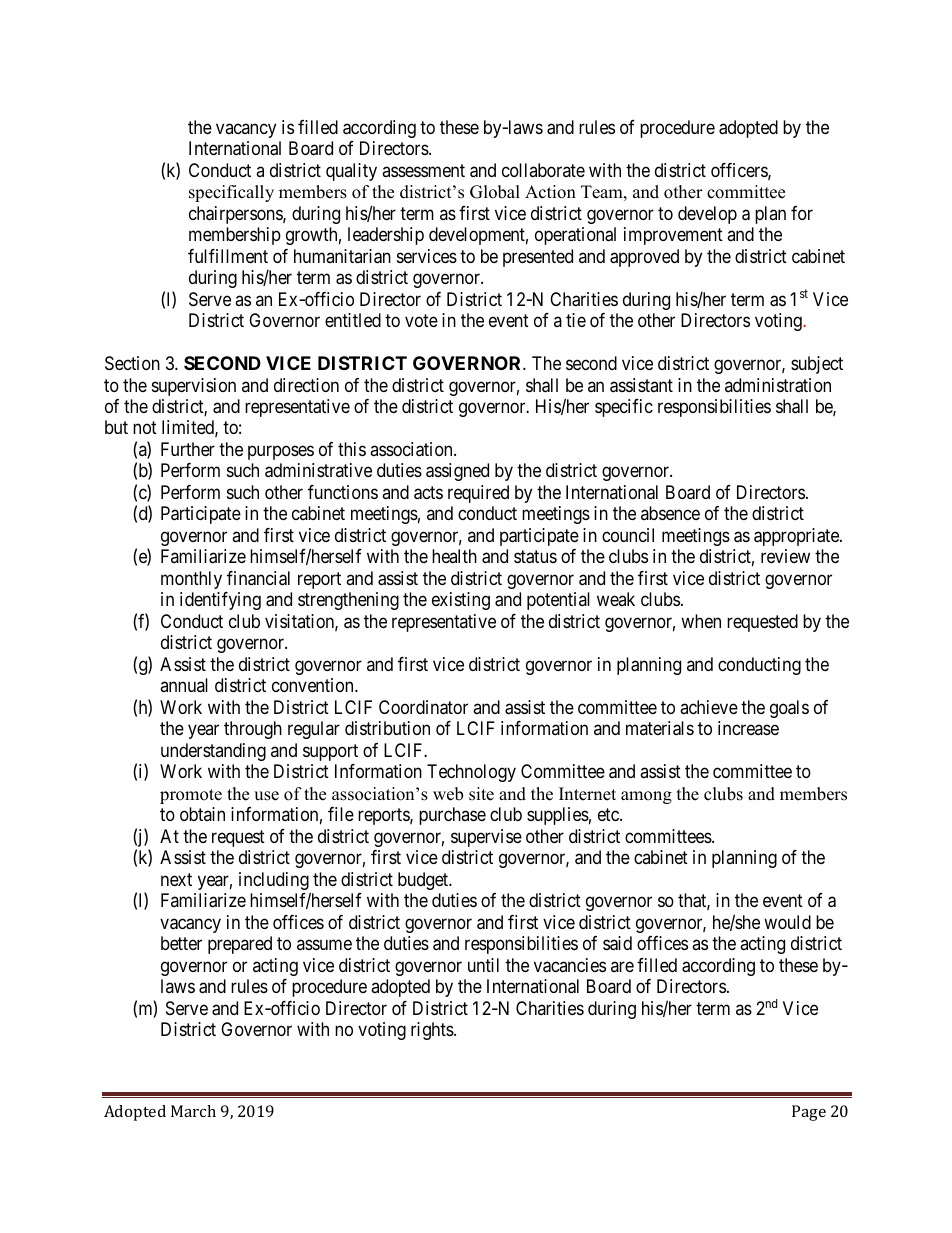 This page has width=952, height=1233. What do you see at coordinates (646, 797) in the page?
I see `among` at bounding box center [646, 797].
